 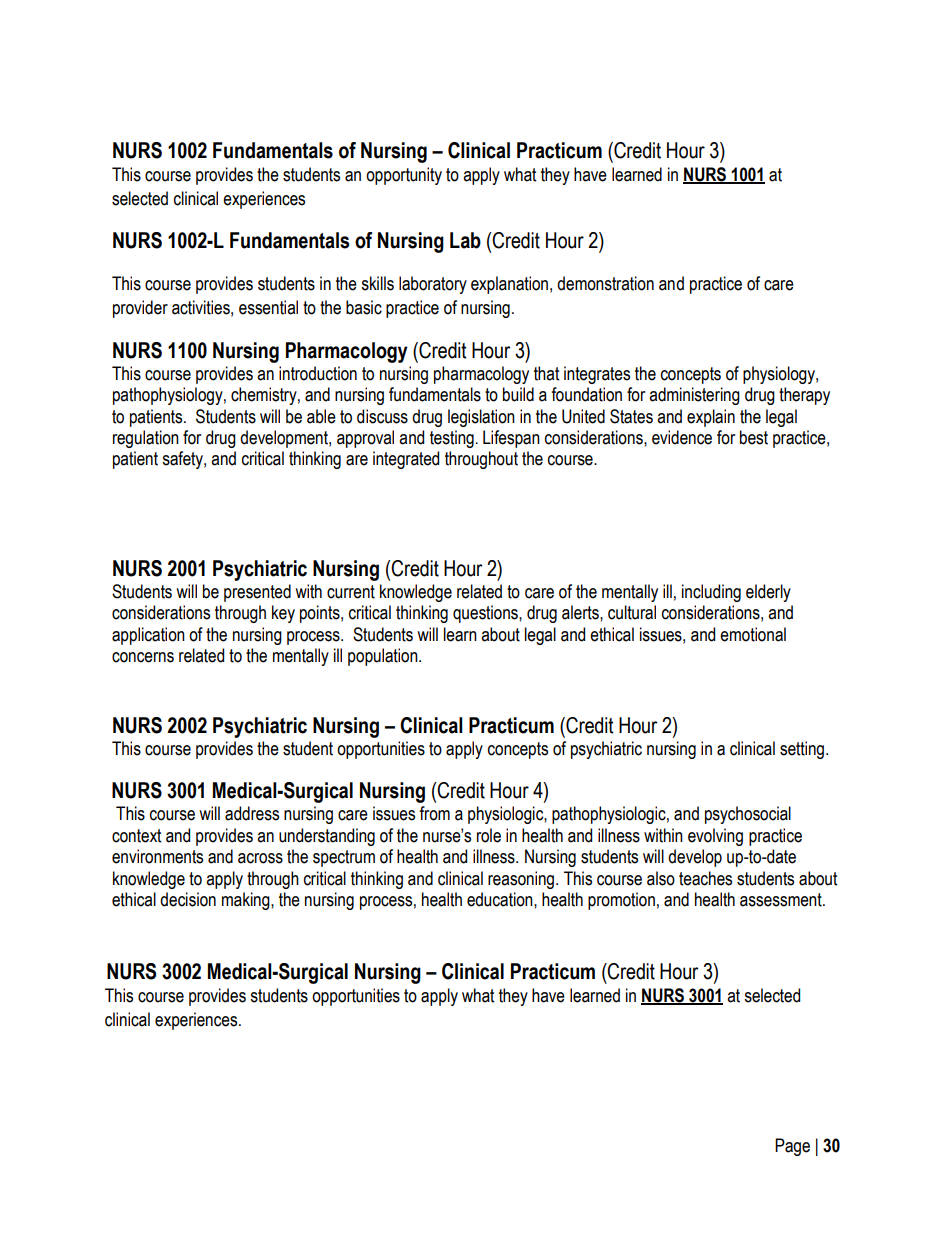 I want to click on explain, so click(x=711, y=418).
